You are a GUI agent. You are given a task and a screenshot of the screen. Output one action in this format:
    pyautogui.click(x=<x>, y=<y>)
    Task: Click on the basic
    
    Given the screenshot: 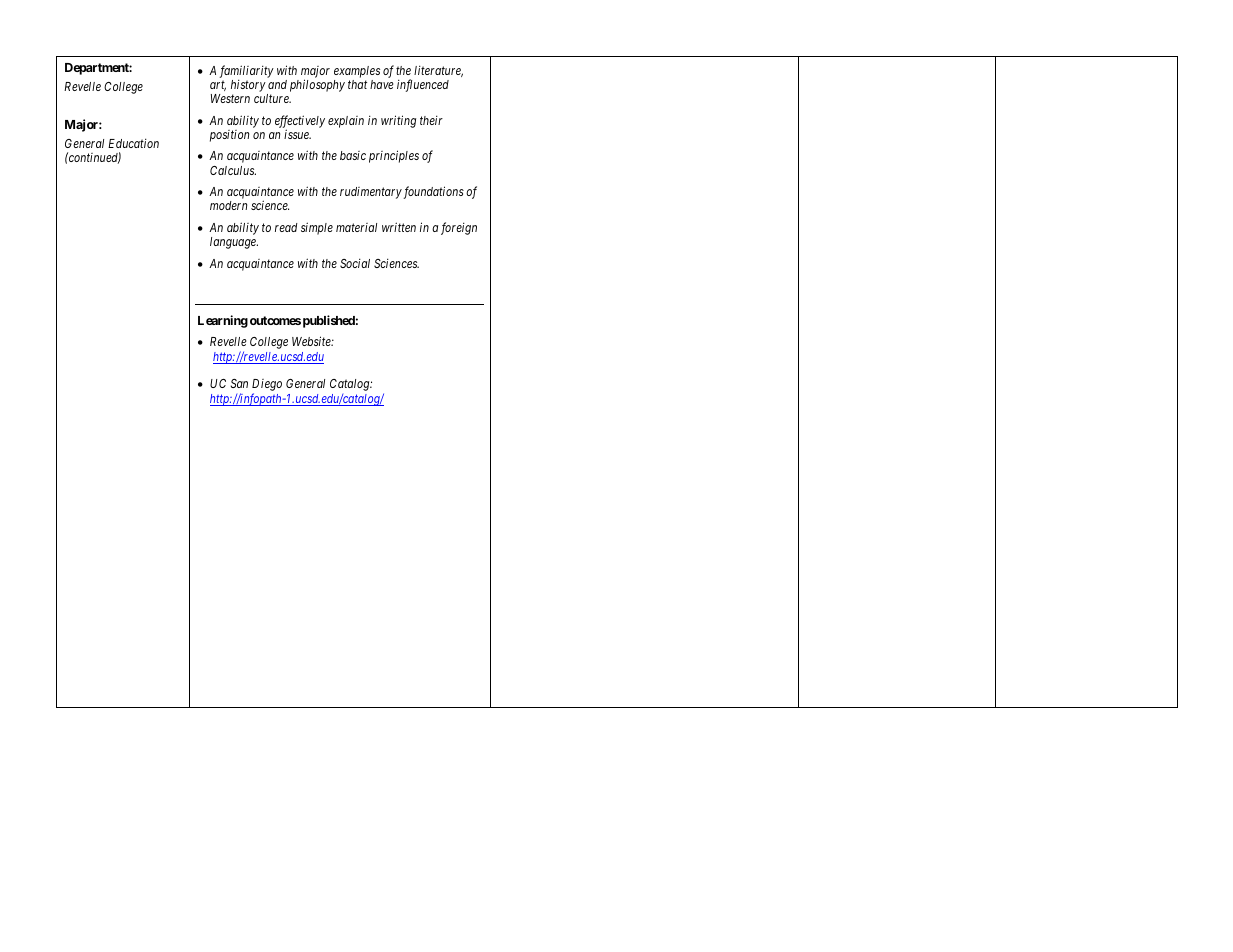 What is the action you would take?
    pyautogui.click(x=353, y=155)
